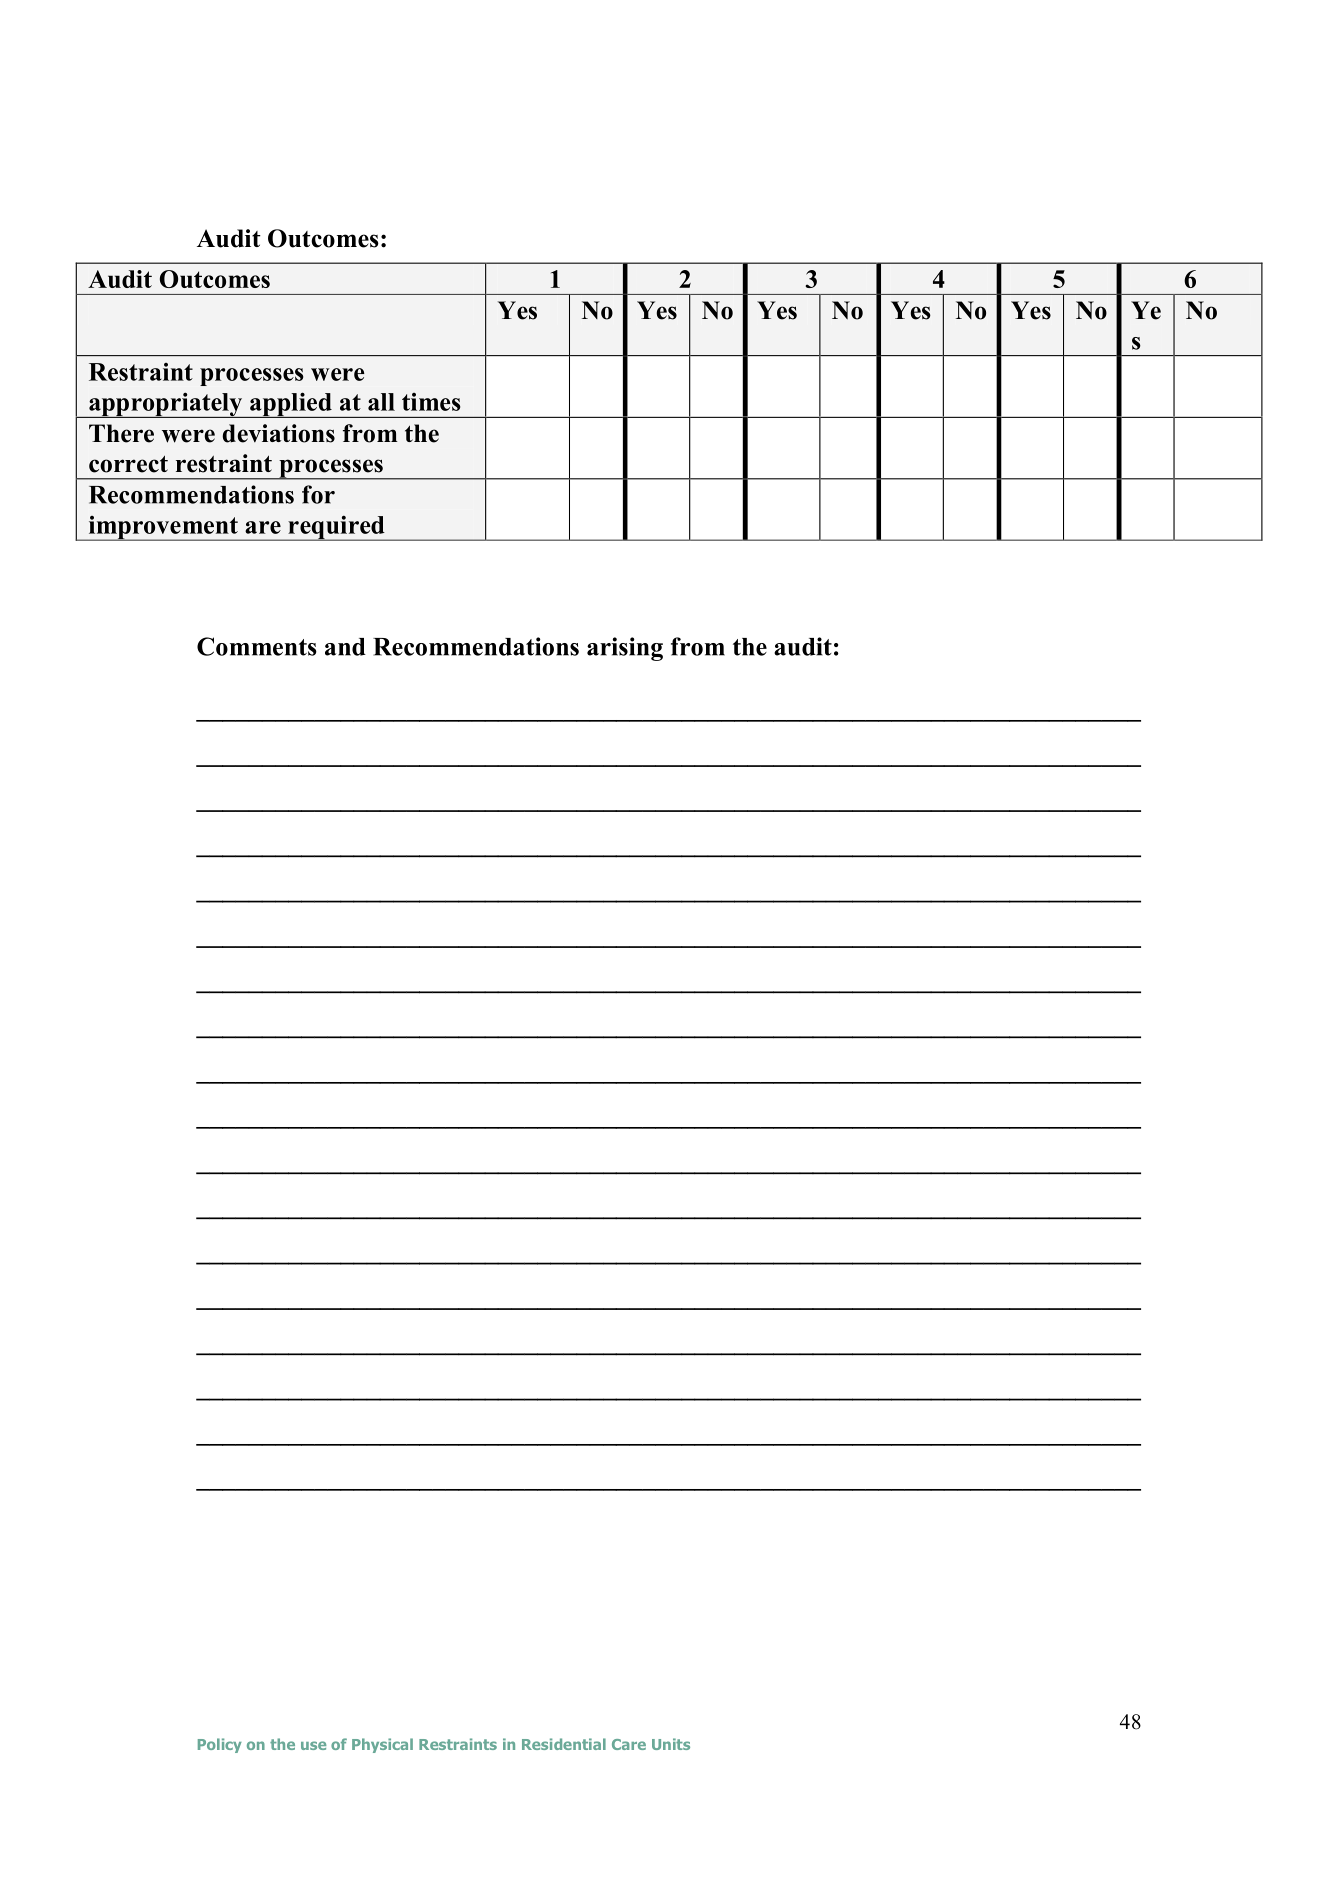 The width and height of the page is (1337, 1891). I want to click on required, so click(336, 528).
